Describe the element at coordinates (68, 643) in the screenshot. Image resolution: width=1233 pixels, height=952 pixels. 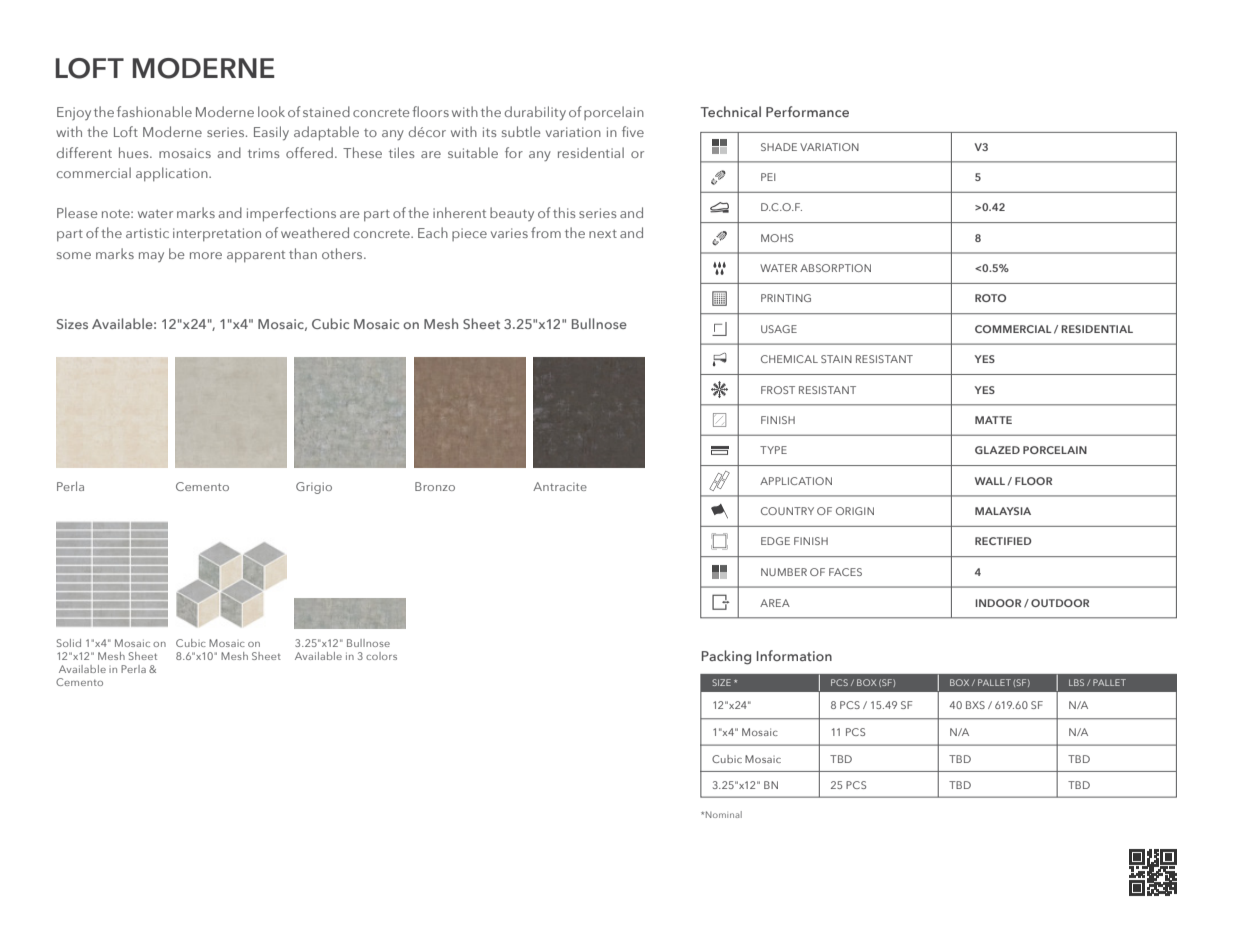
I see `Solid` at that location.
